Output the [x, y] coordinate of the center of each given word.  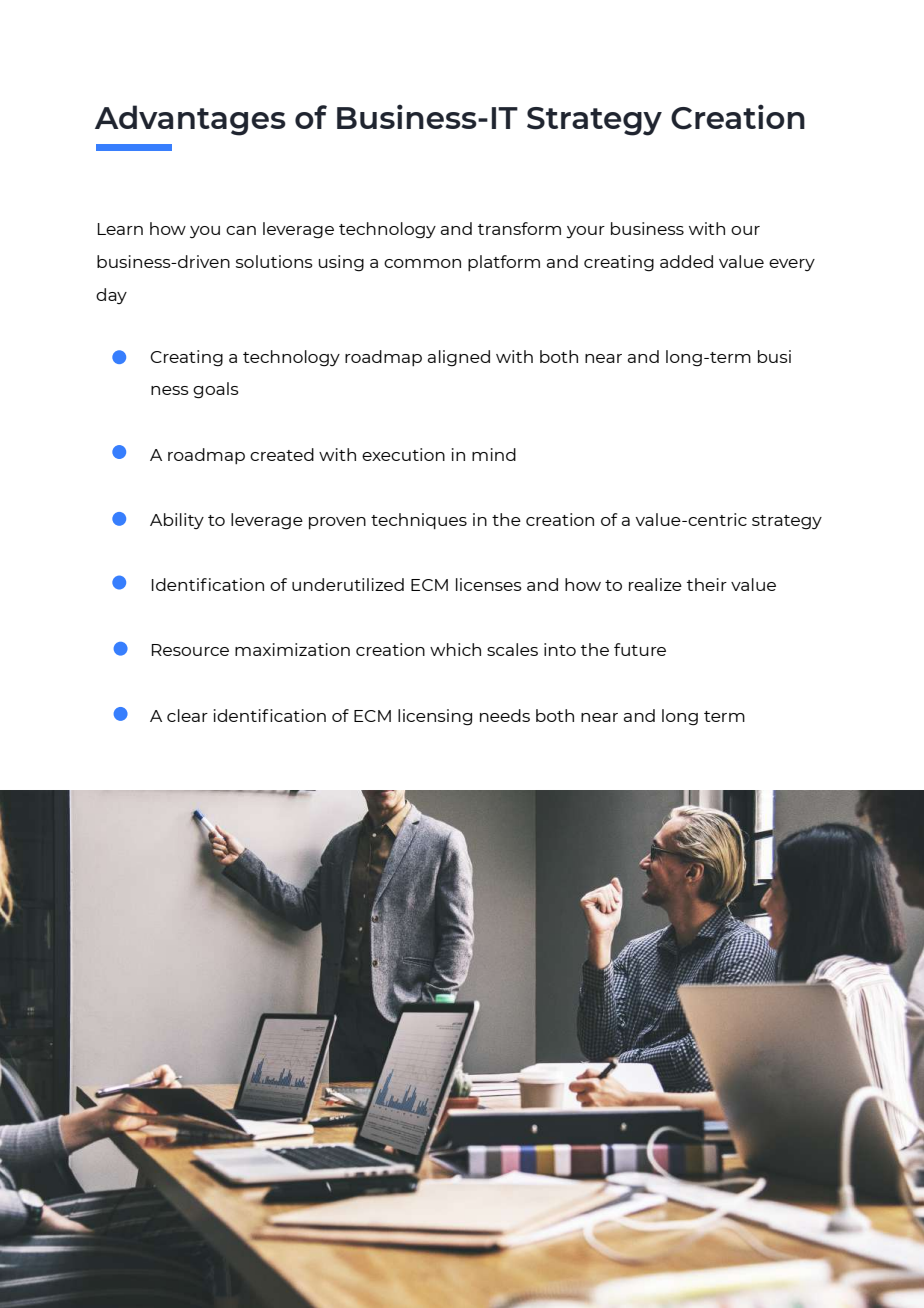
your [585, 232]
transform [519, 228]
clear [187, 715]
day [111, 296]
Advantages [190, 120]
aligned [459, 358]
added [686, 261]
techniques [419, 521]
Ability [177, 521]
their [707, 584]
